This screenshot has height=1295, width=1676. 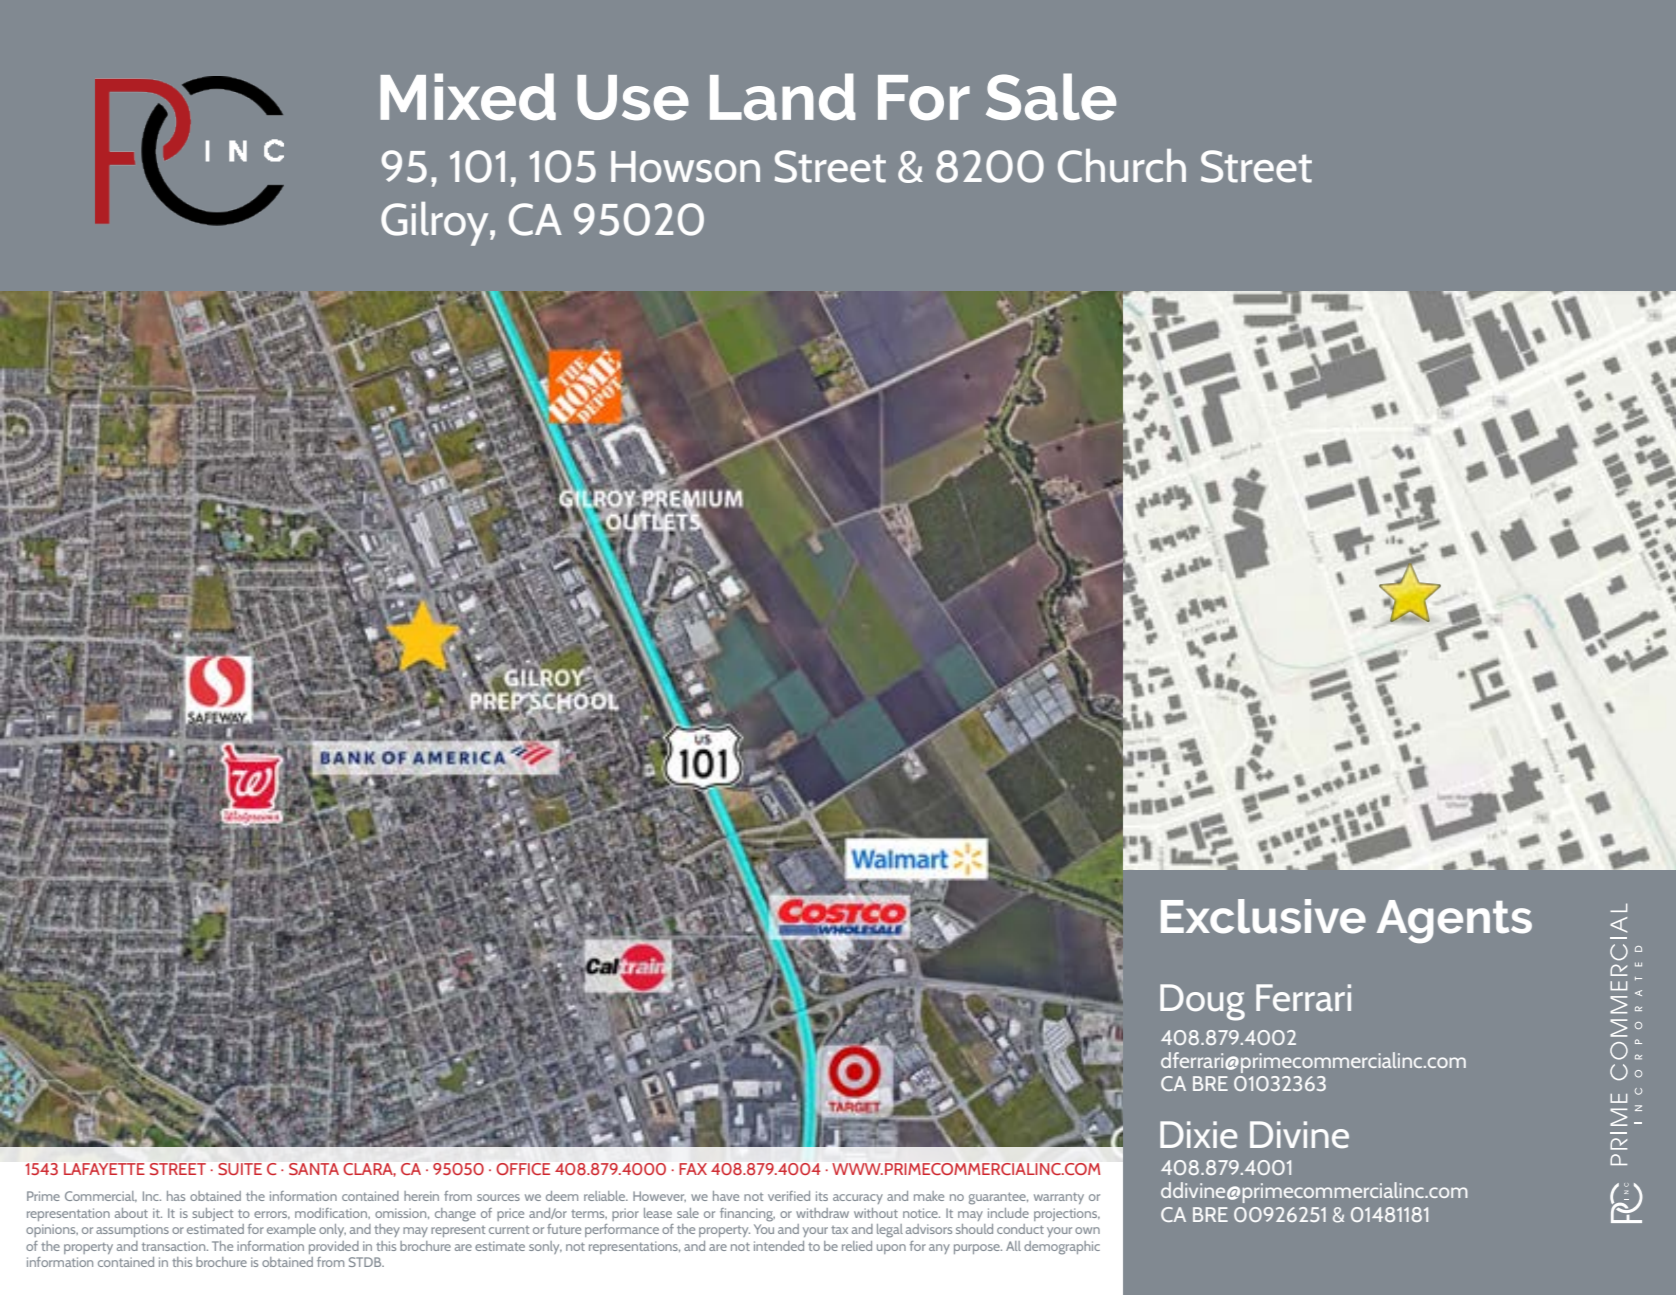 I want to click on errors, so click(x=272, y=1215).
